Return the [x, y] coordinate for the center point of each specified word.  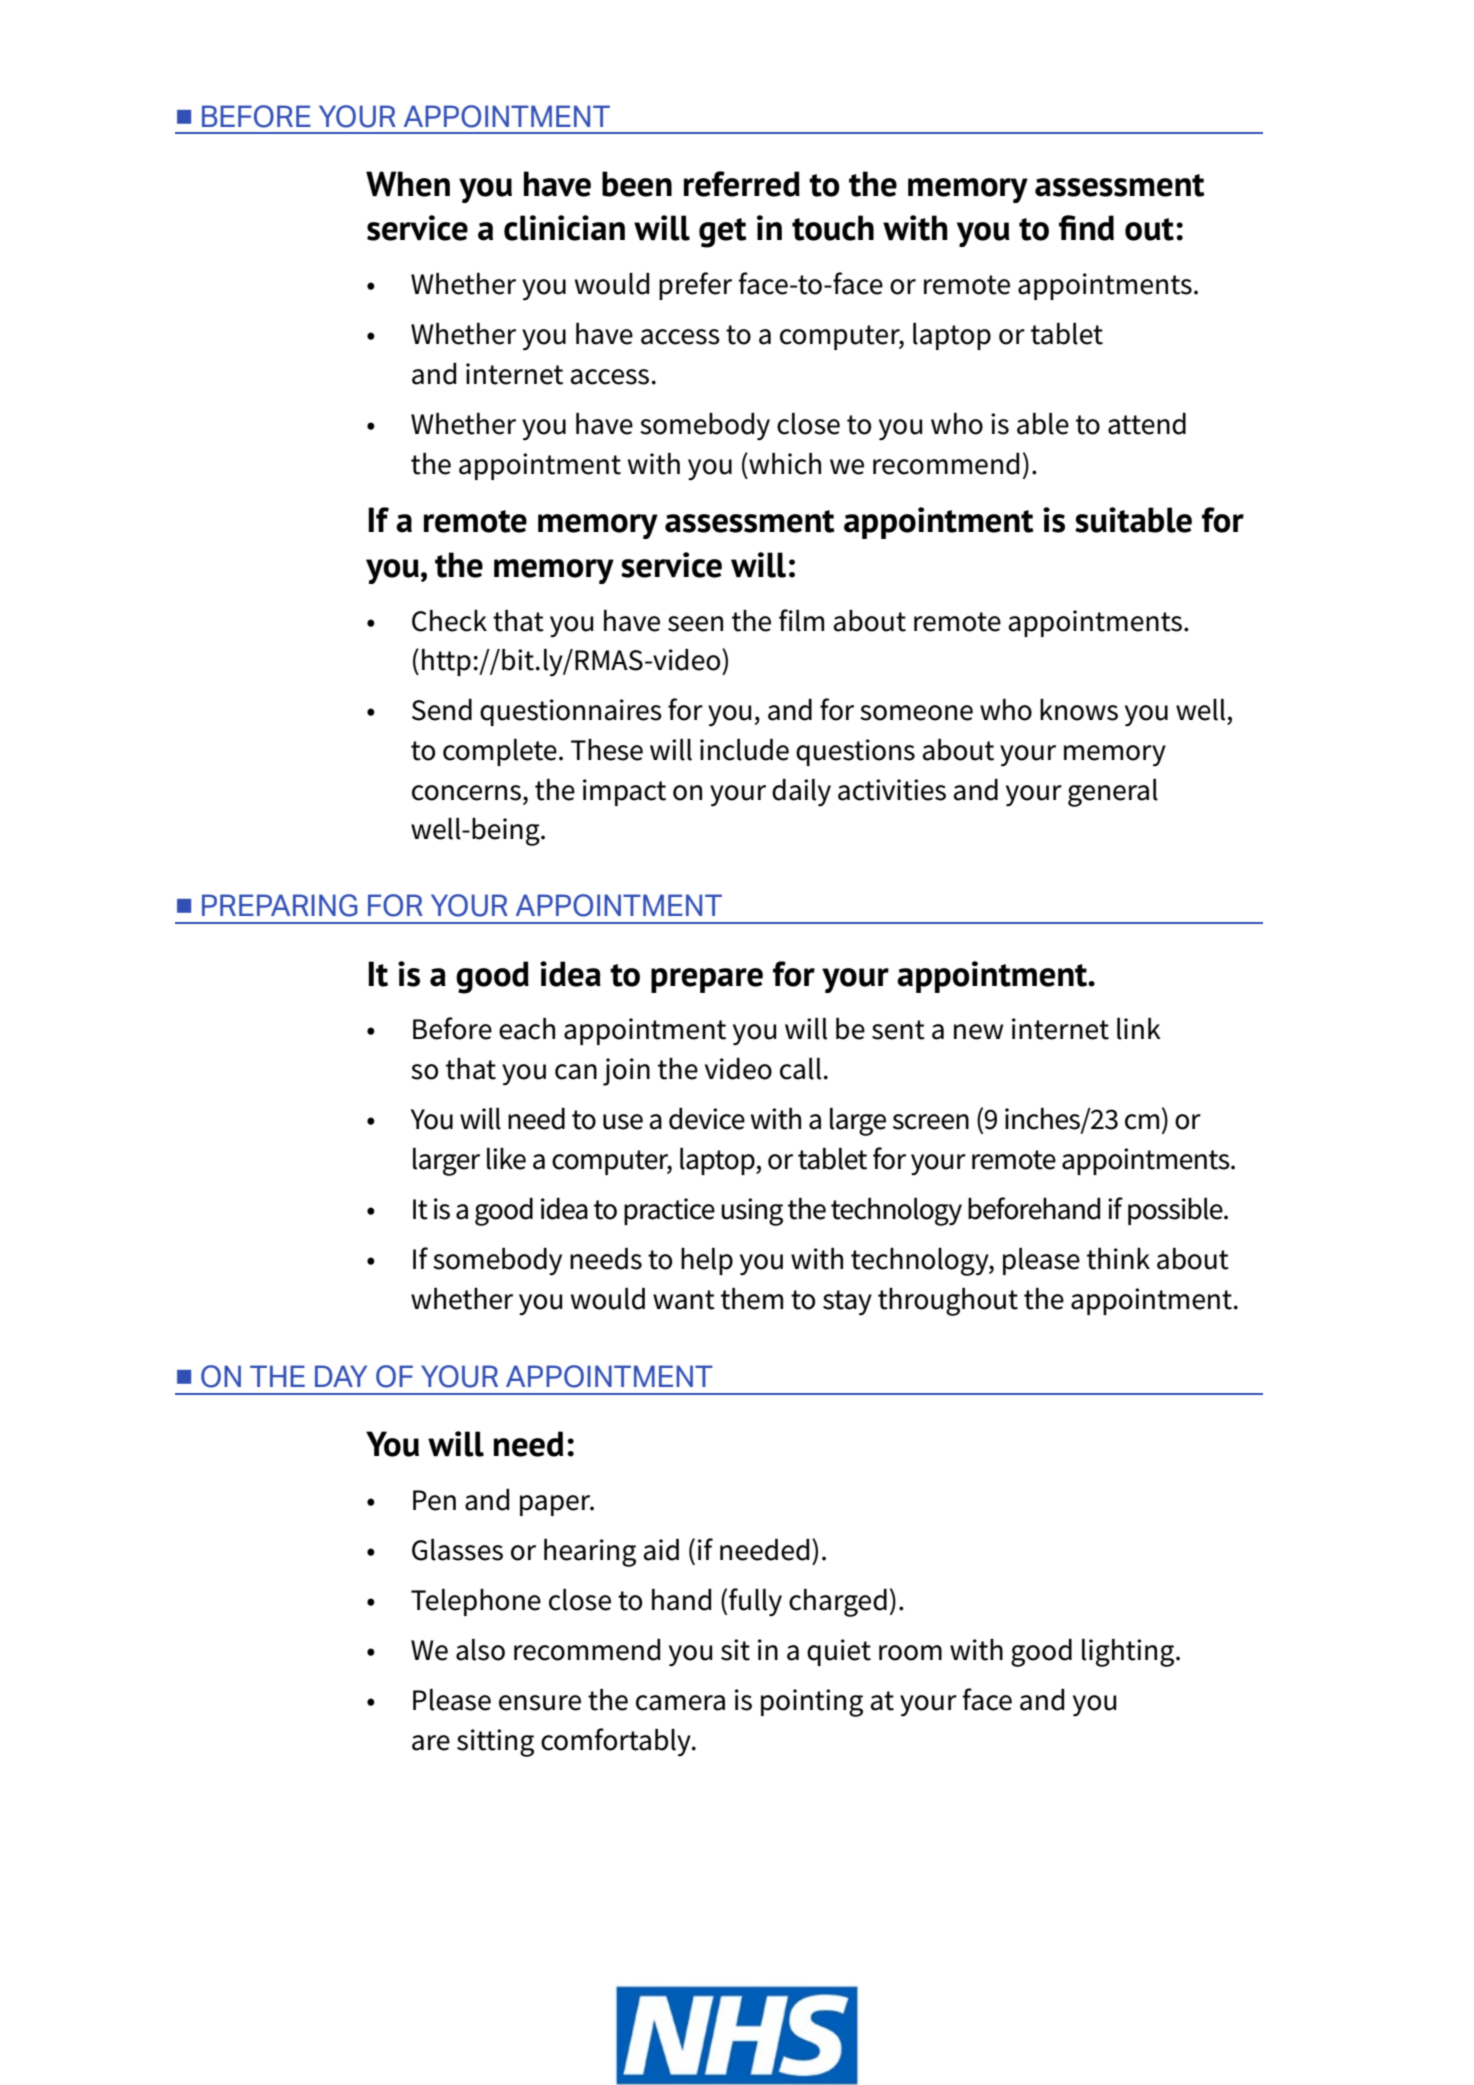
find [1086, 228]
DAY [341, 1376]
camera [680, 1703]
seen [695, 624]
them [752, 1299]
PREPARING [280, 905]
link [1139, 1029]
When [408, 184]
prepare [707, 980]
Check [449, 621]
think [1118, 1259]
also [480, 1650]
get [722, 233]
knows [1079, 710]
